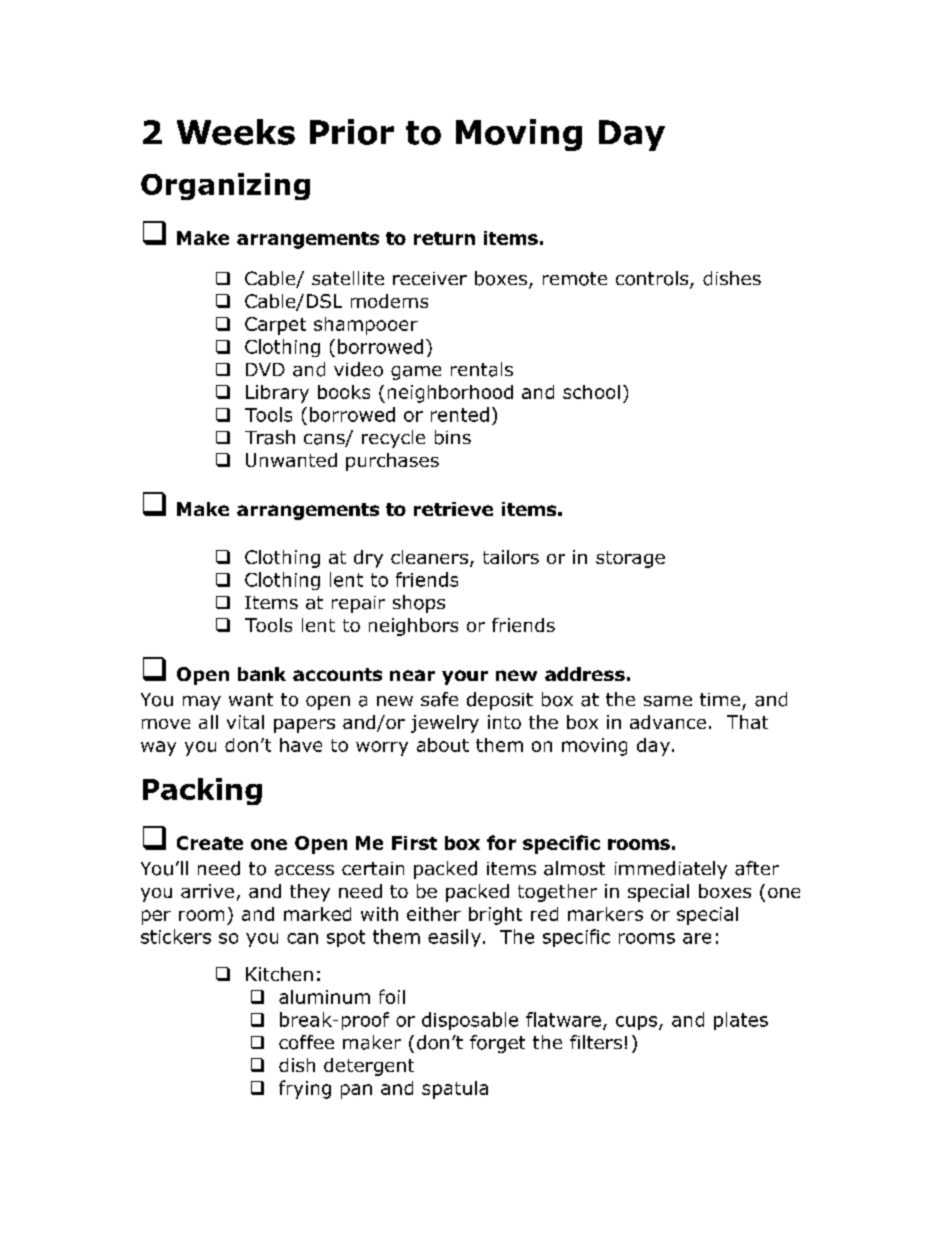 The height and width of the image is (1233, 952). I want to click on either, so click(434, 914).
